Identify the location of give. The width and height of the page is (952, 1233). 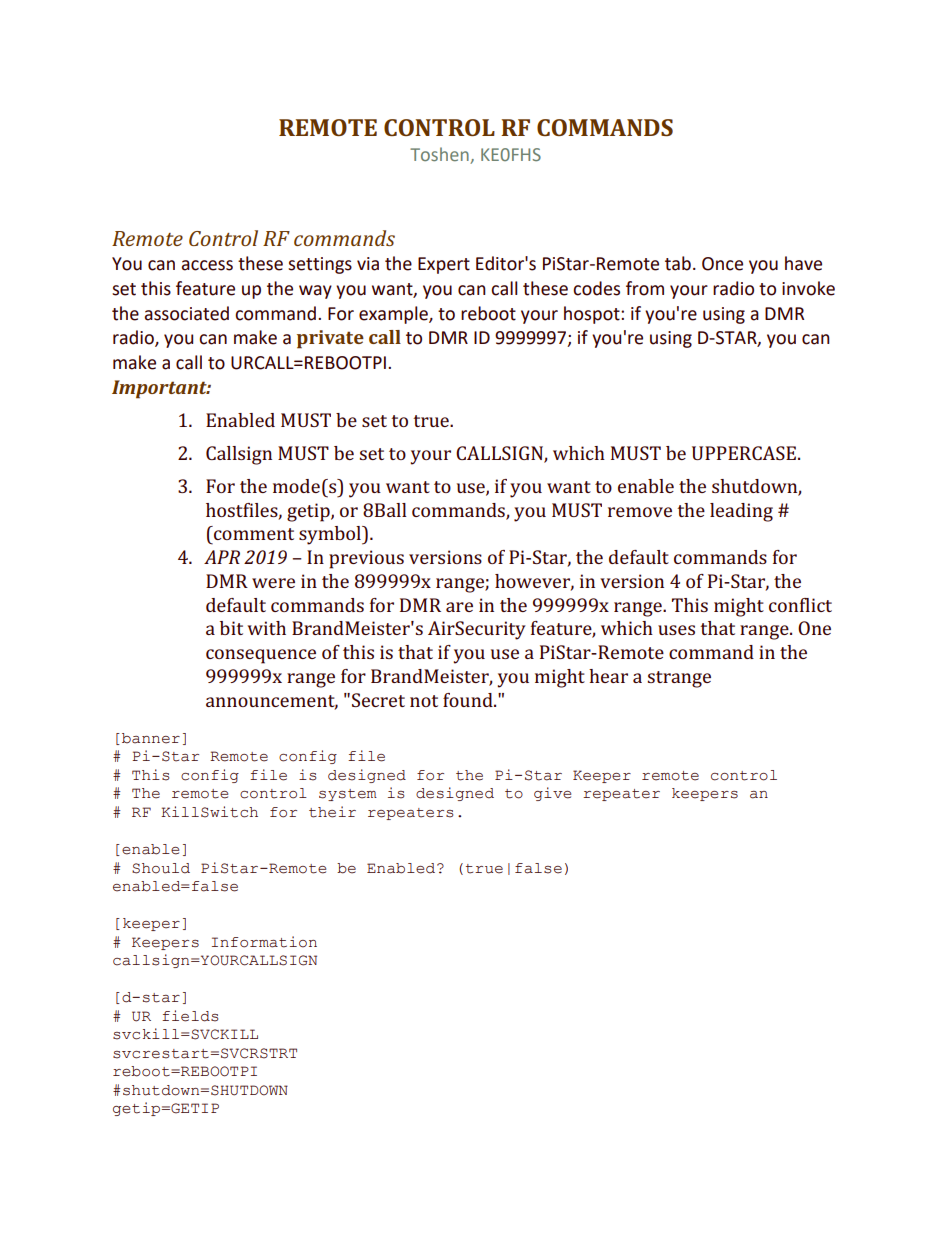
(552, 794).
